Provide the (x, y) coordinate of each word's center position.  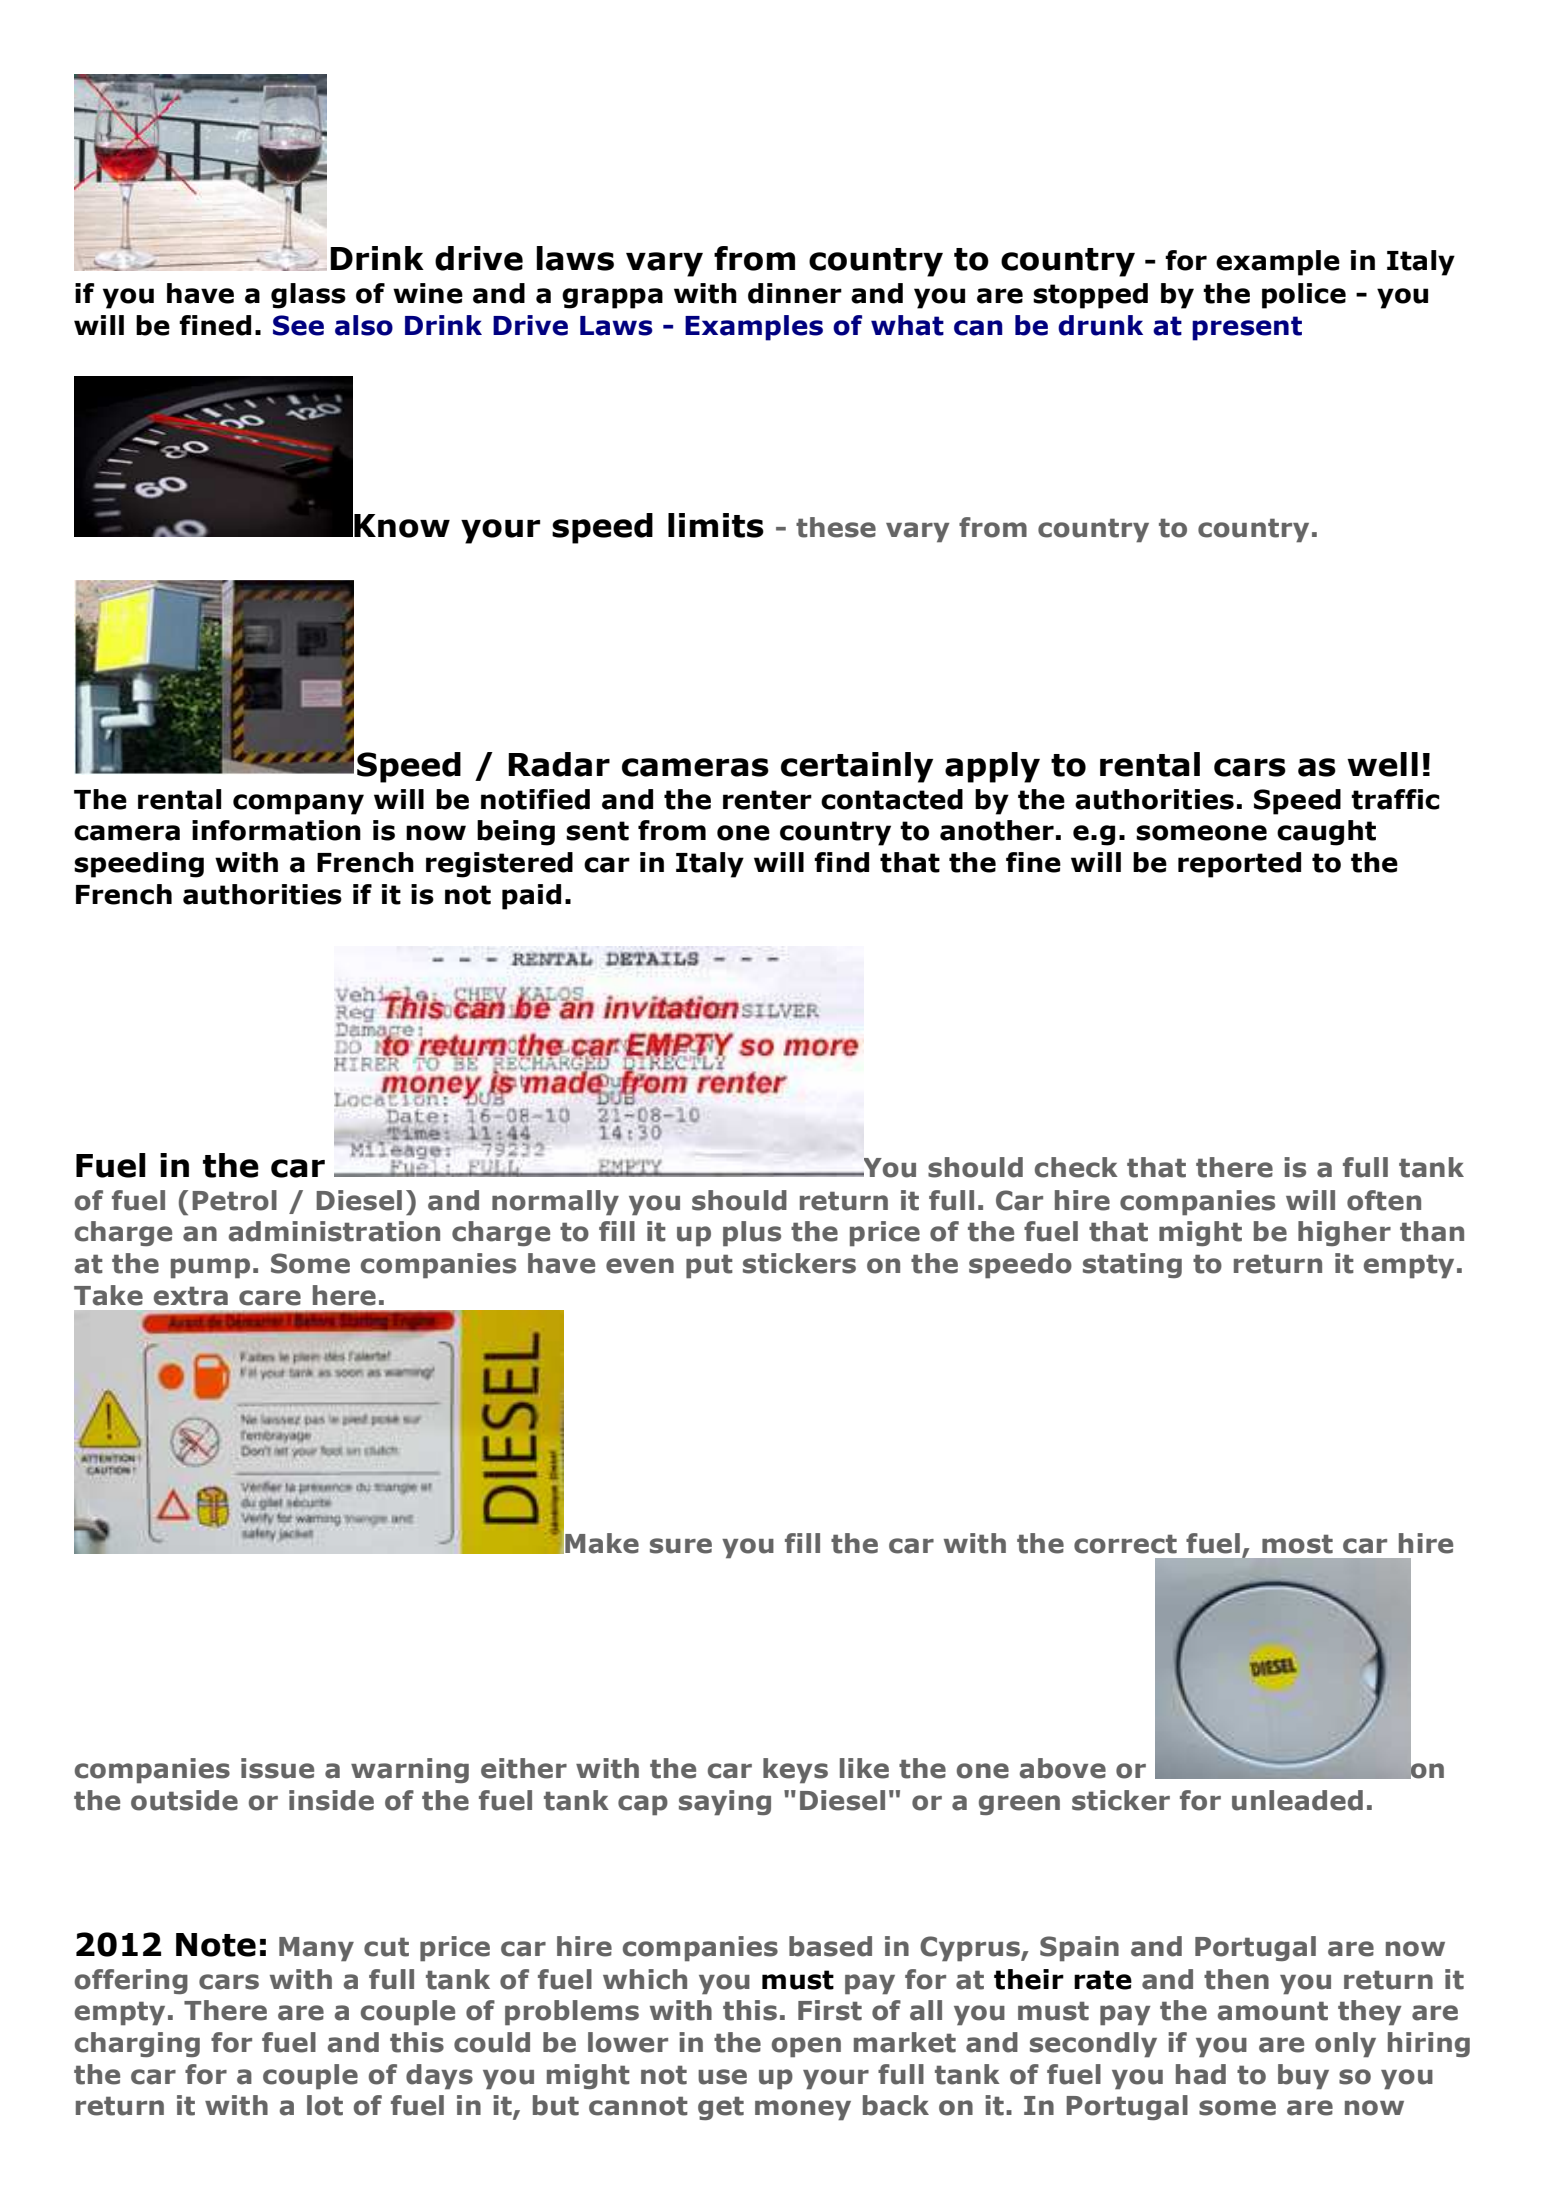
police (1304, 296)
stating (1132, 1265)
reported (1239, 865)
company (298, 804)
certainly (857, 767)
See (298, 325)
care (270, 1298)
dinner (795, 293)
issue (277, 1768)
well (1382, 764)
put (709, 1266)
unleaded (1297, 1800)
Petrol (234, 1200)
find (841, 862)
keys (795, 1771)
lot (325, 2105)
